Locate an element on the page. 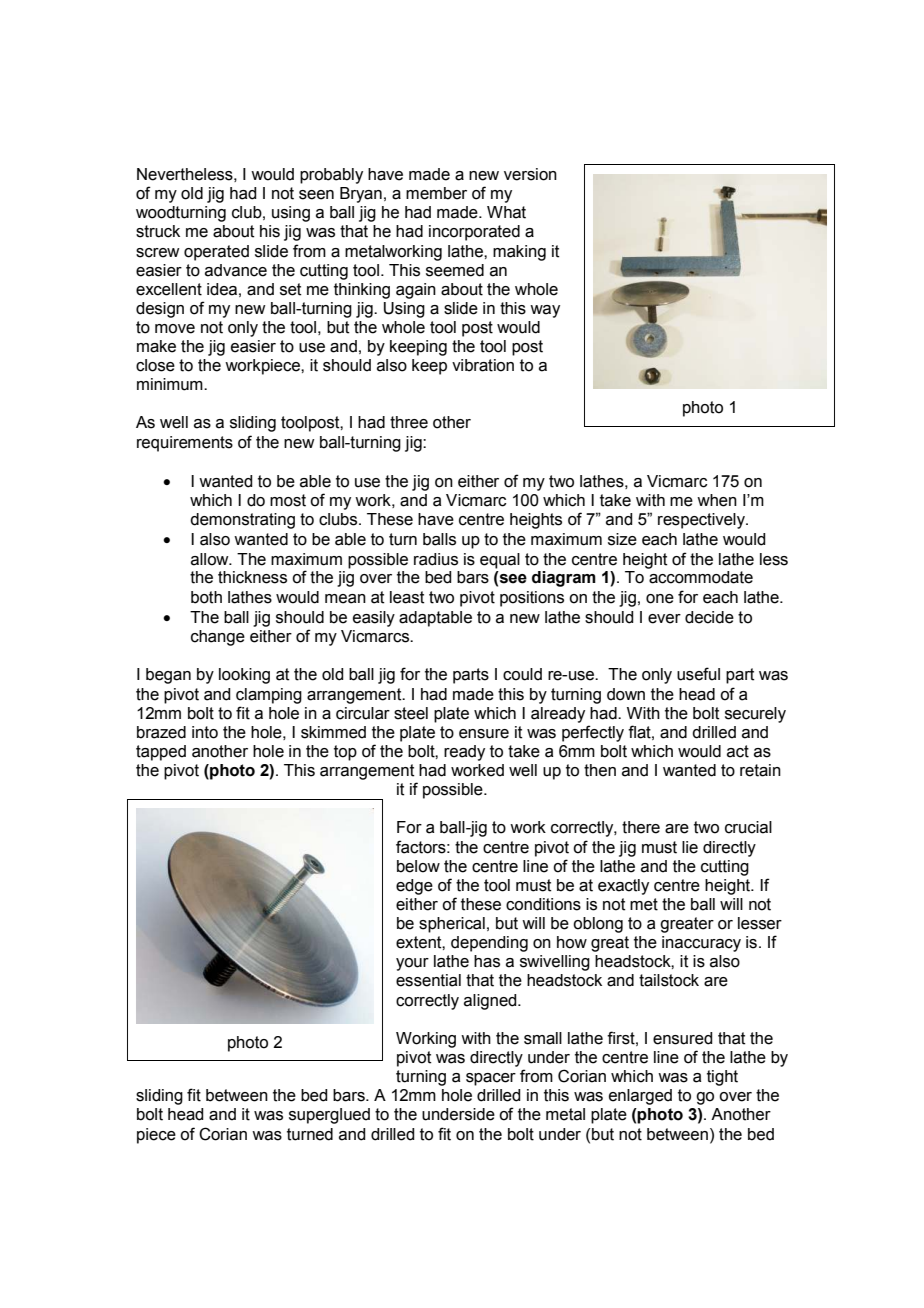 Image resolution: width=924 pixels, height=1308 pixels. member is located at coordinates (436, 193).
